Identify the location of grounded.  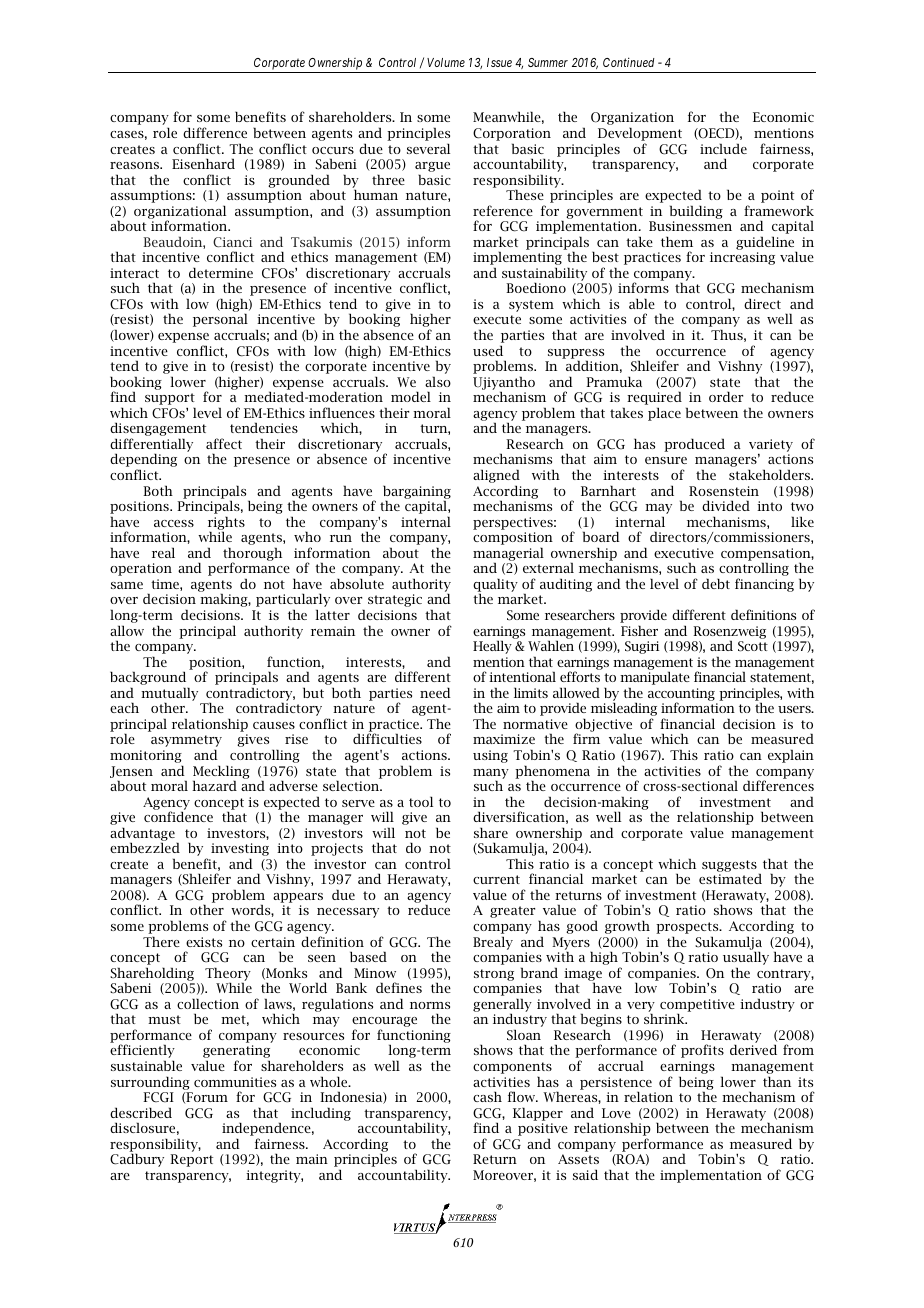
(299, 182).
